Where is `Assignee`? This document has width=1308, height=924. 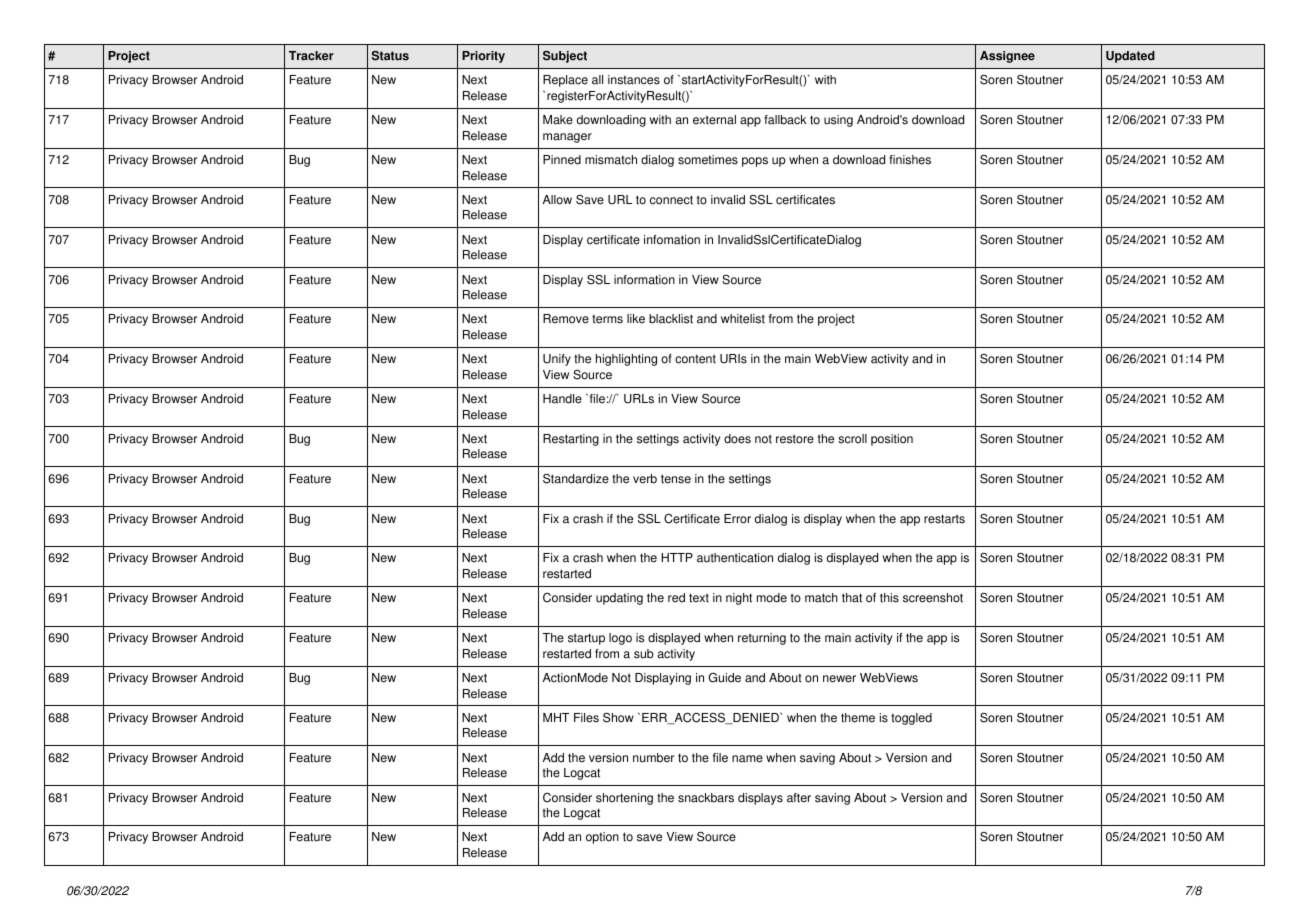
Assignee is located at coordinates (1007, 57).
